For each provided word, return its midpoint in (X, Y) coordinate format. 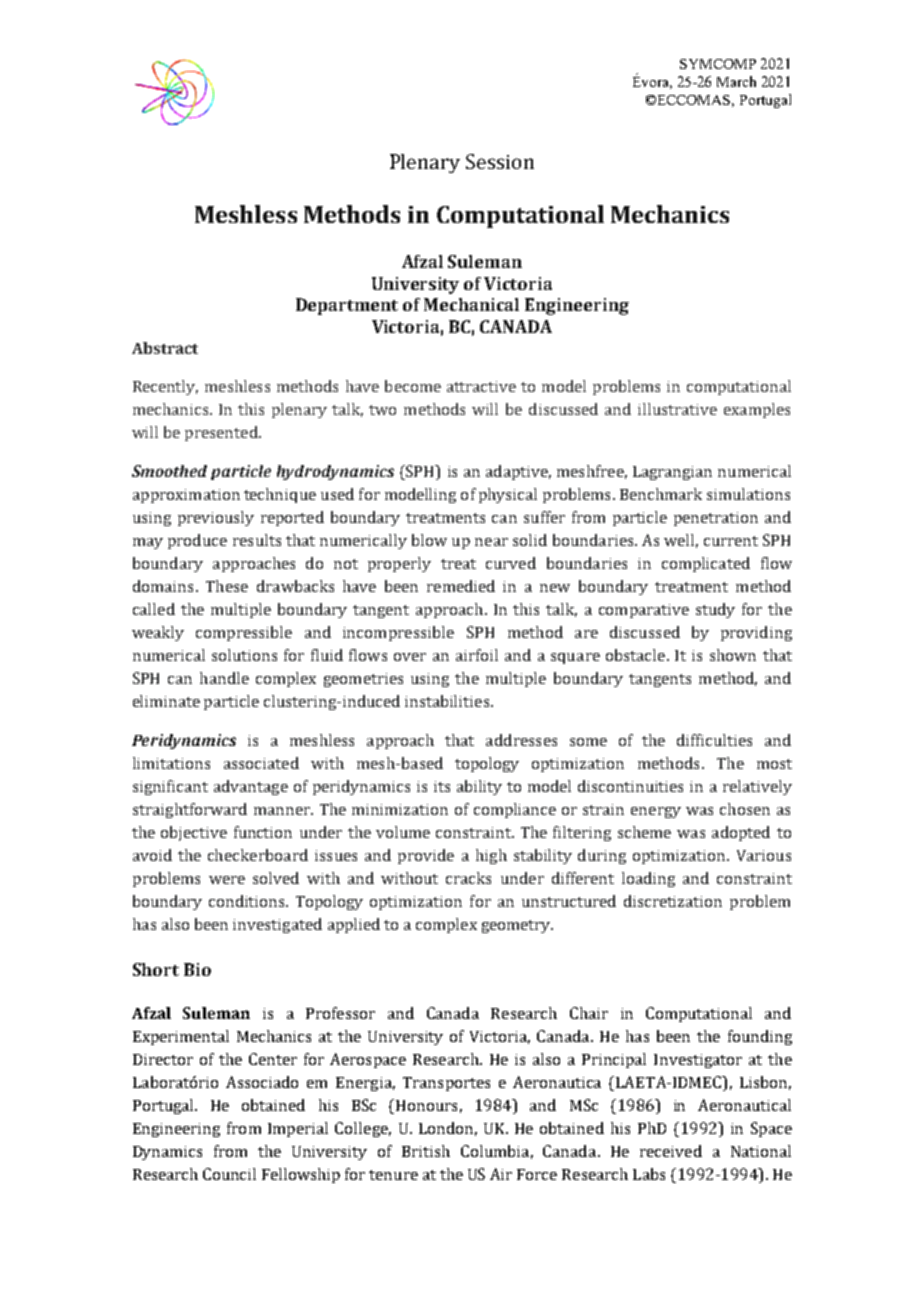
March (736, 81)
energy (656, 812)
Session (500, 161)
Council (229, 1174)
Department (347, 306)
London (446, 1128)
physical (508, 495)
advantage (251, 787)
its (442, 786)
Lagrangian (672, 473)
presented (222, 433)
